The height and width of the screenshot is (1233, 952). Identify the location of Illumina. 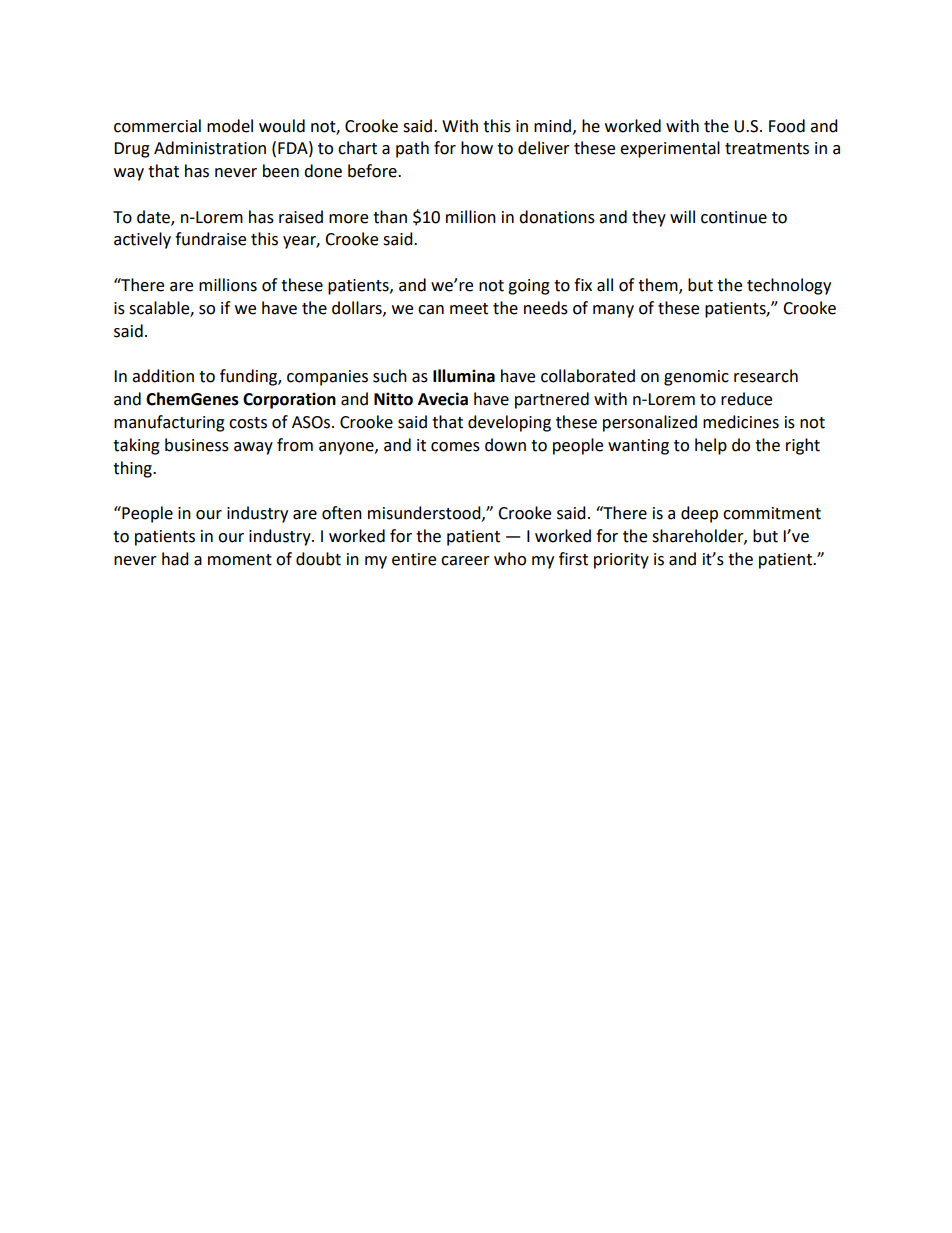
(464, 376).
